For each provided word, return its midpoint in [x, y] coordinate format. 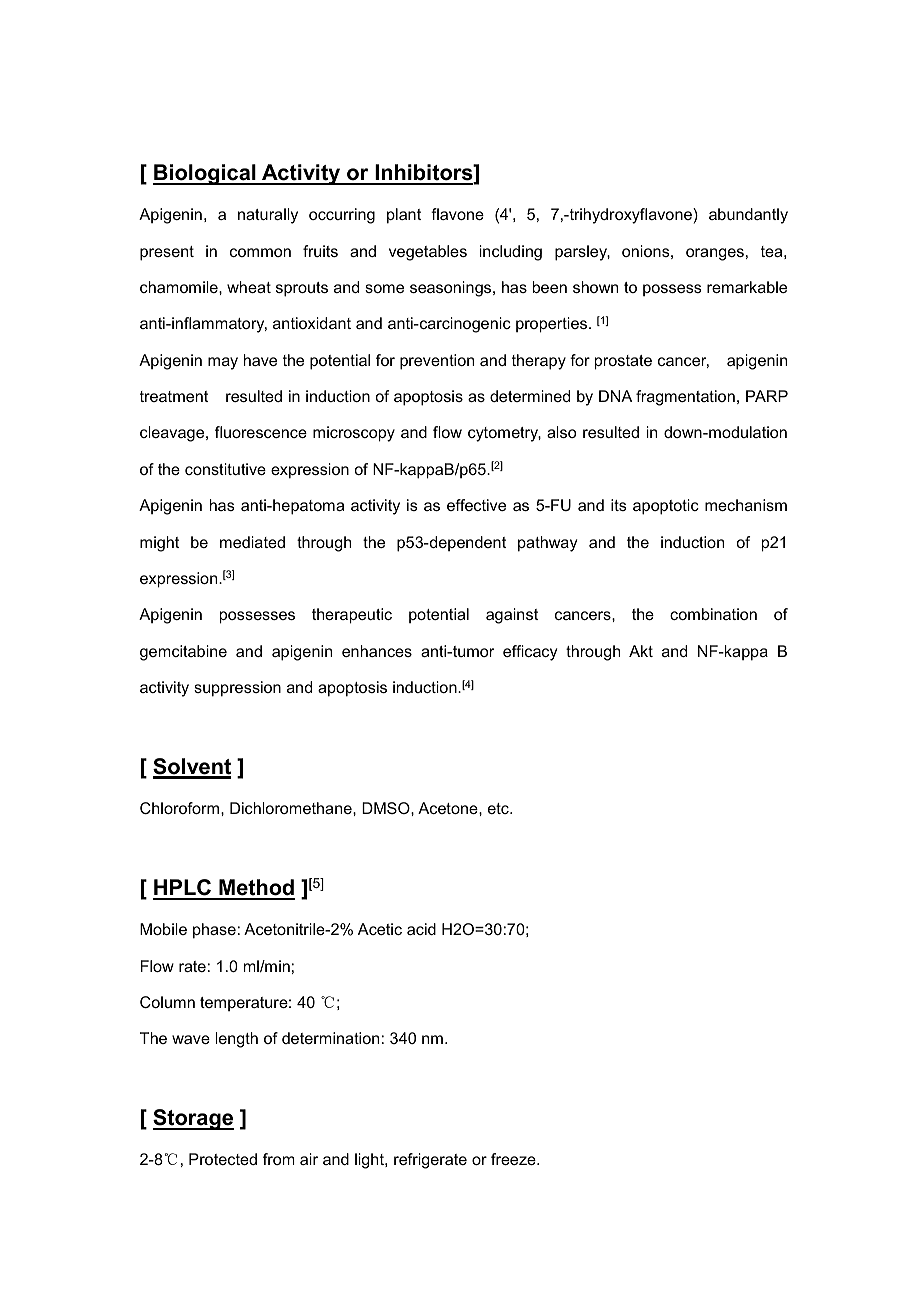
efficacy [530, 653]
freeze [514, 1159]
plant [404, 216]
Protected [223, 1159]
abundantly [748, 216]
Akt [641, 651]
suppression [237, 689]
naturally [268, 216]
